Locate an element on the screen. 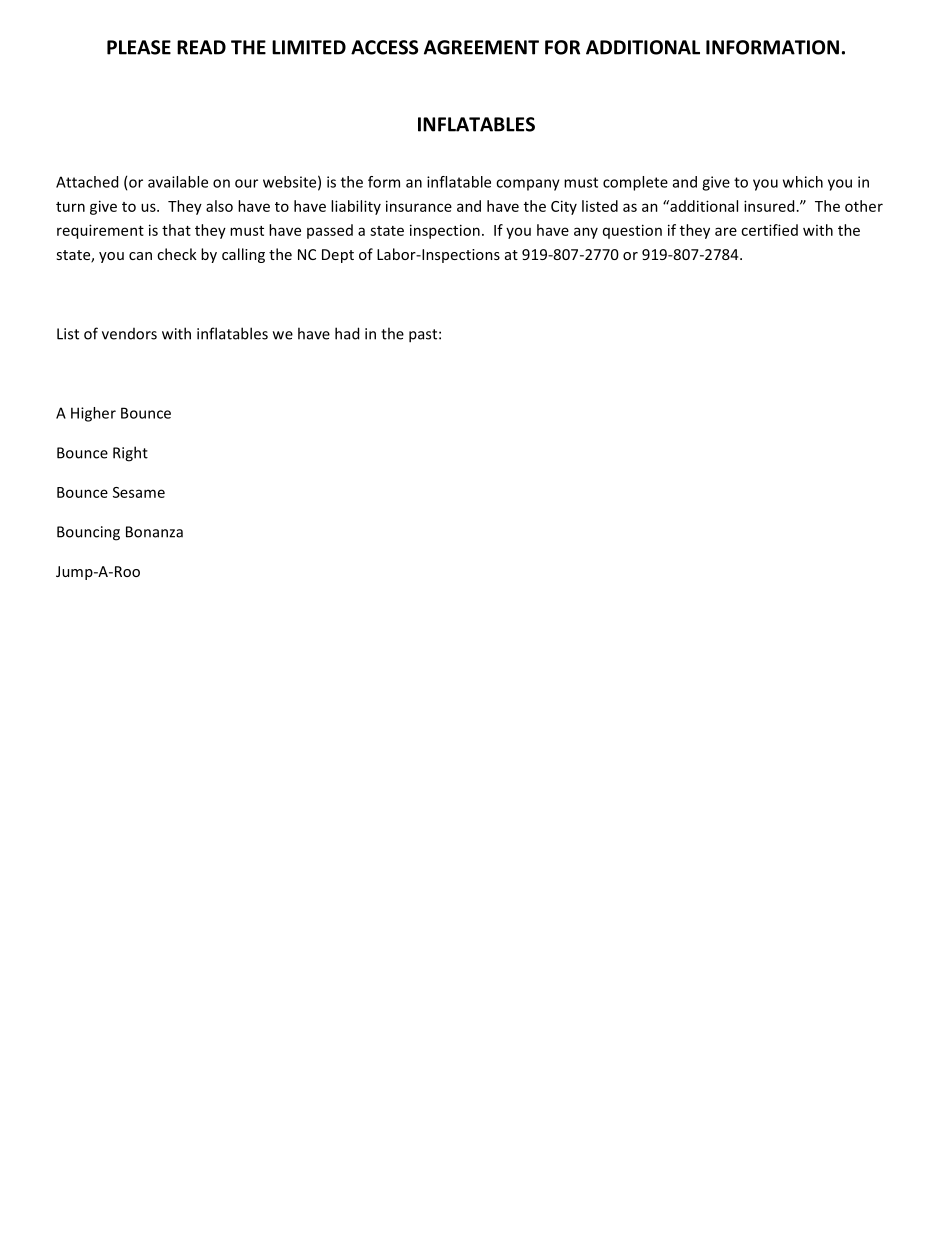  insurance is located at coordinates (419, 206).
